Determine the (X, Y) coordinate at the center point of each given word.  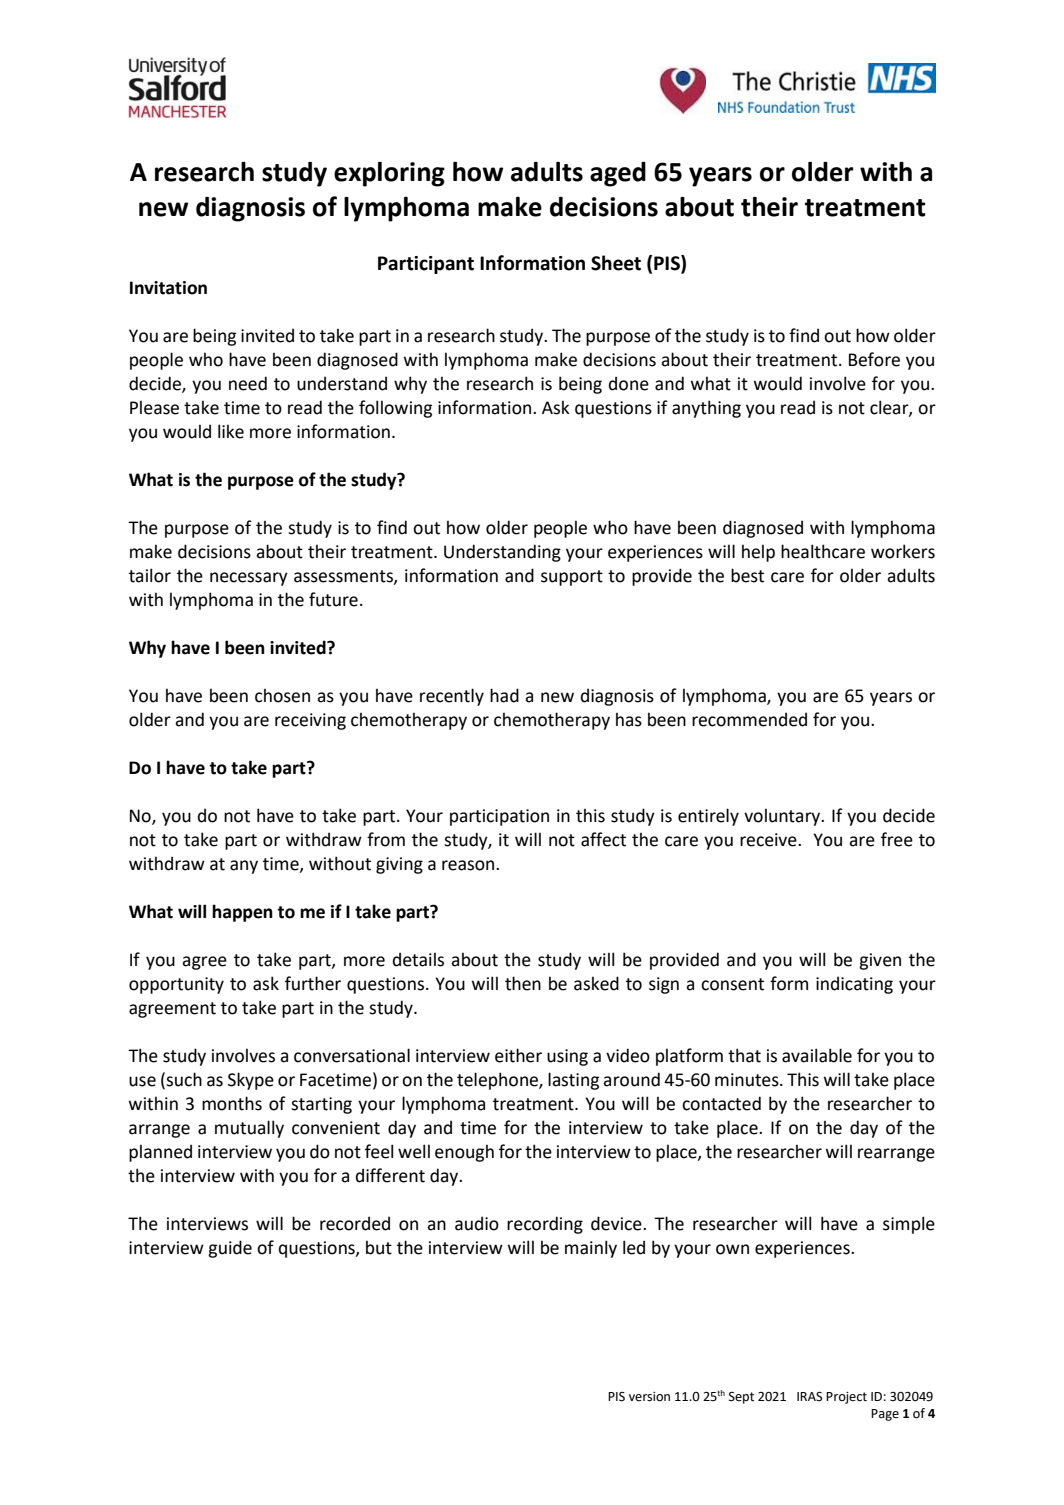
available (817, 1055)
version (649, 1397)
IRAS (809, 1396)
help (758, 553)
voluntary (783, 817)
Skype (251, 1081)
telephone (498, 1081)
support (572, 578)
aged (618, 174)
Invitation (168, 288)
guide (230, 1249)
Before (874, 359)
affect (603, 839)
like (231, 431)
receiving (310, 721)
